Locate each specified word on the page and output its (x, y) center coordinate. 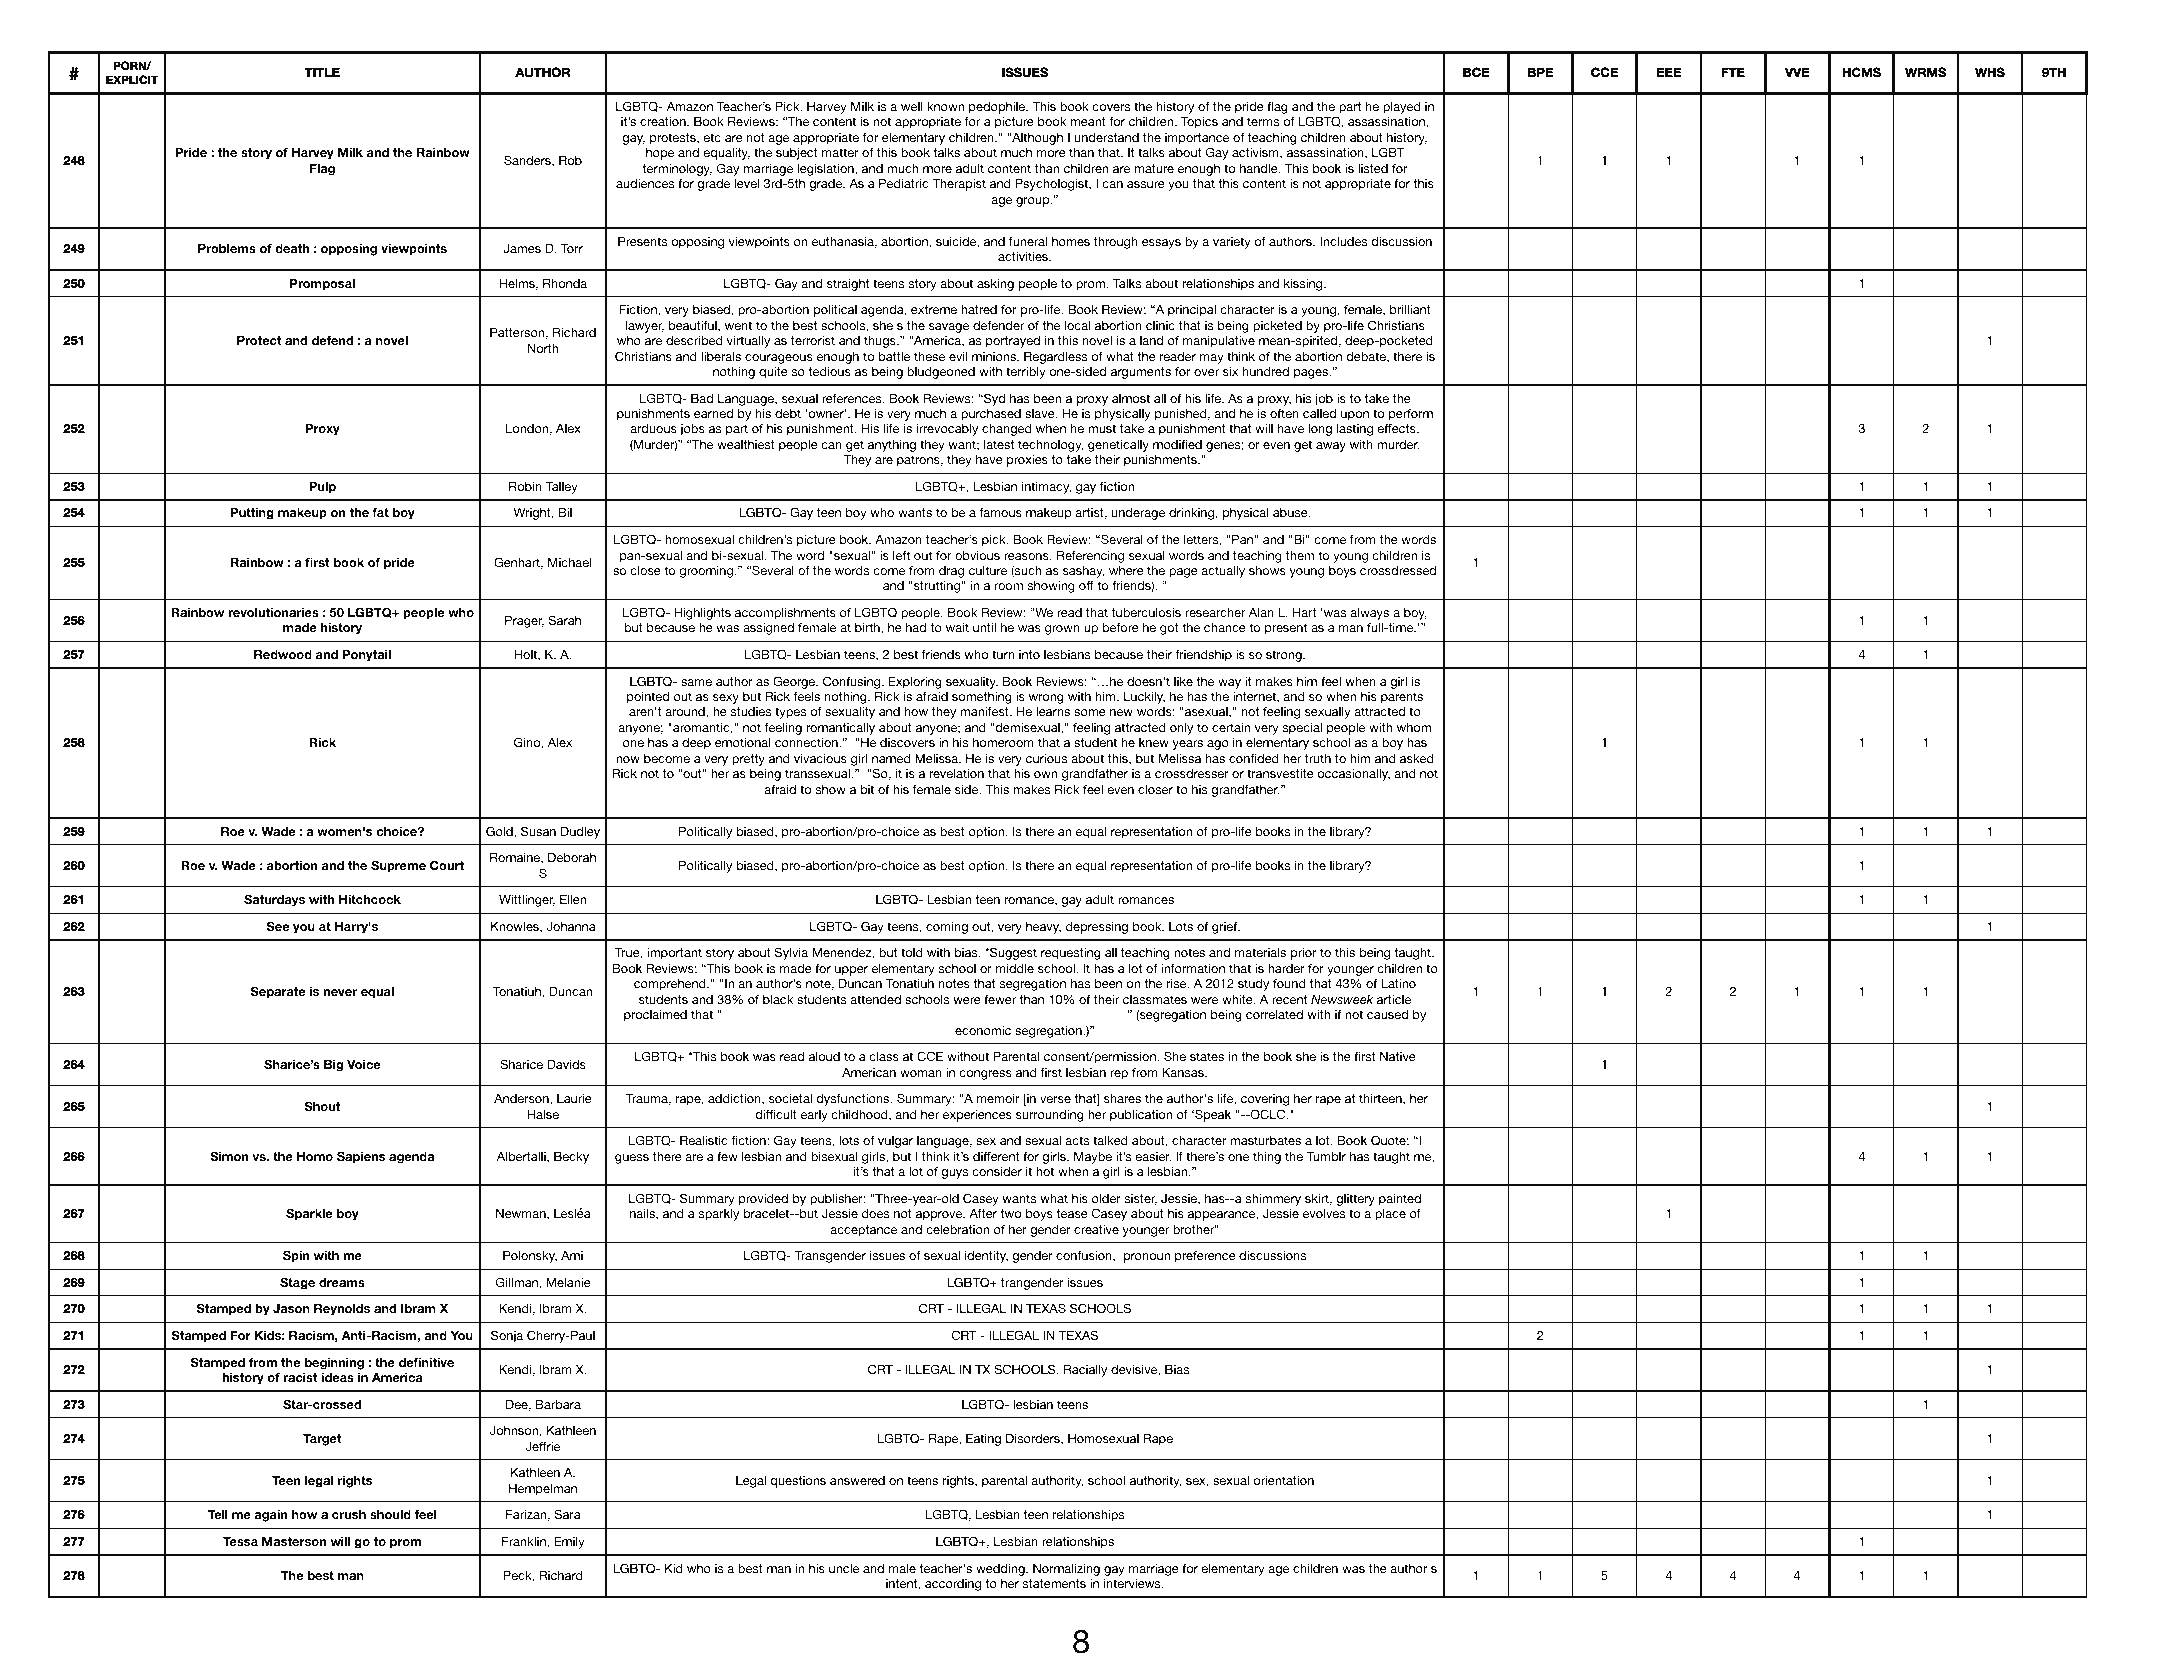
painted (1400, 1200)
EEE (1669, 72)
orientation (1283, 1480)
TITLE (322, 72)
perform (1411, 414)
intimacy (1046, 488)
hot (1045, 1171)
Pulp (322, 488)
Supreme (398, 866)
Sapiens (361, 1157)
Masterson (294, 1541)
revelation (956, 773)
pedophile (997, 109)
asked (1417, 758)
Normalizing (1066, 1570)
